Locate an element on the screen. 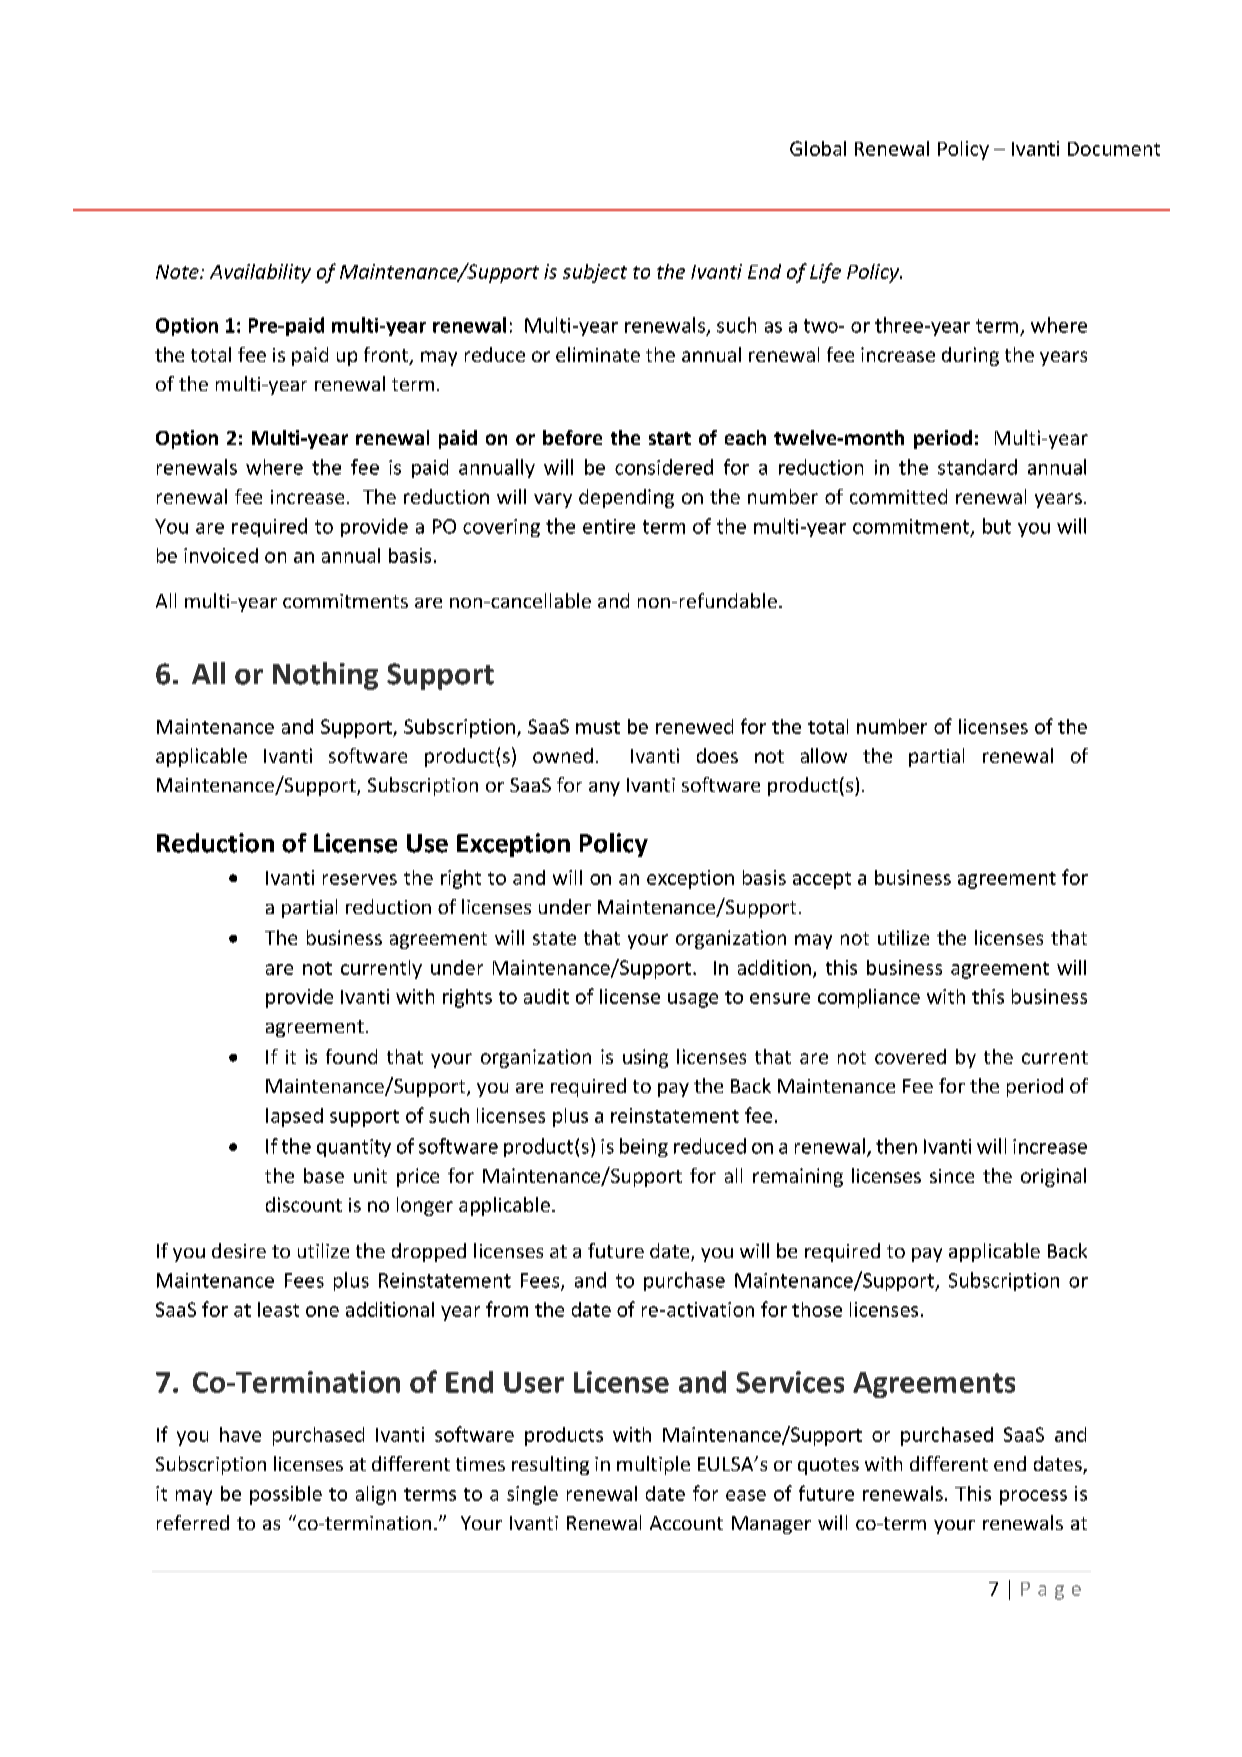  Nothing is located at coordinates (325, 676).
